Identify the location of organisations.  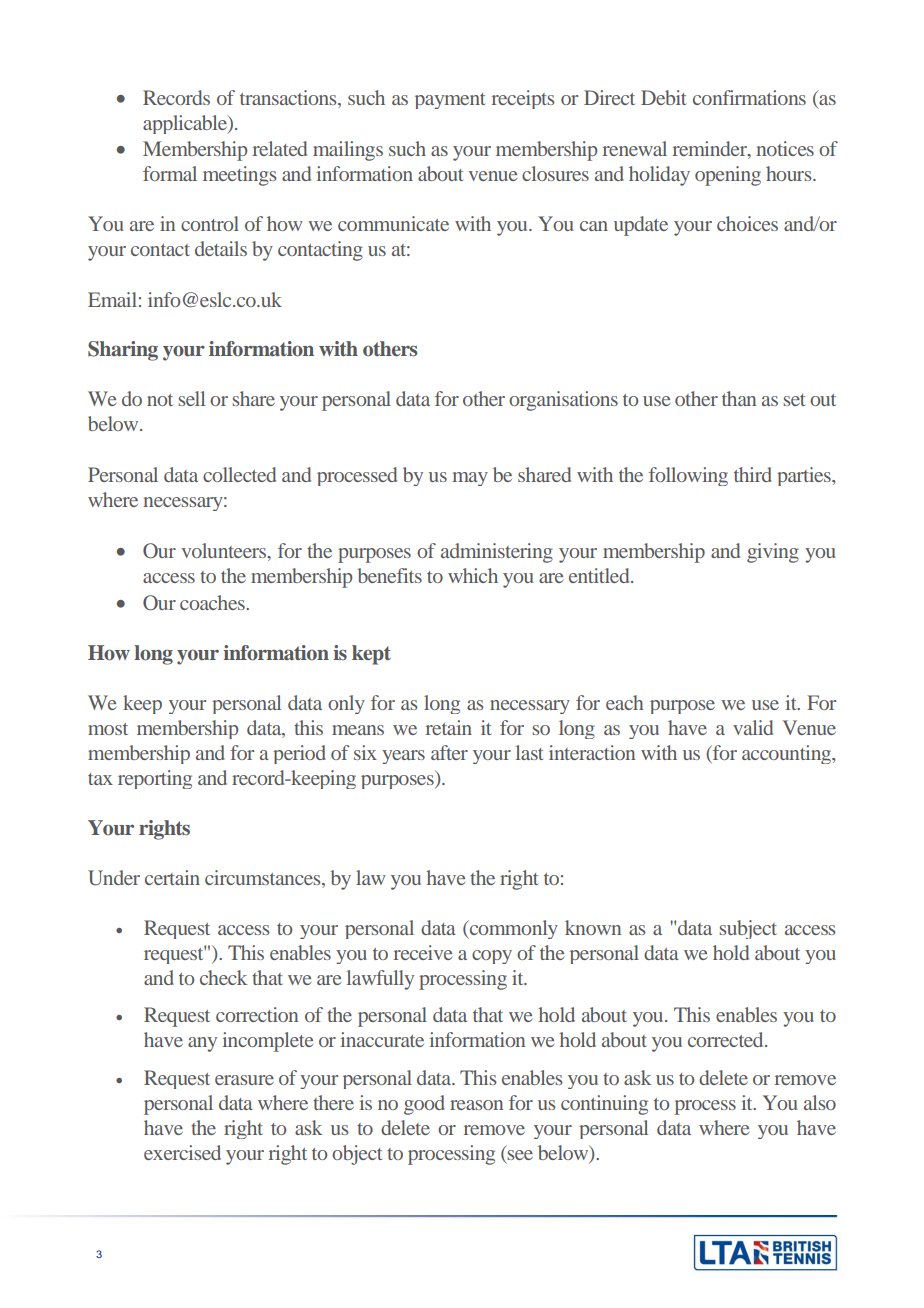
(563, 401).
